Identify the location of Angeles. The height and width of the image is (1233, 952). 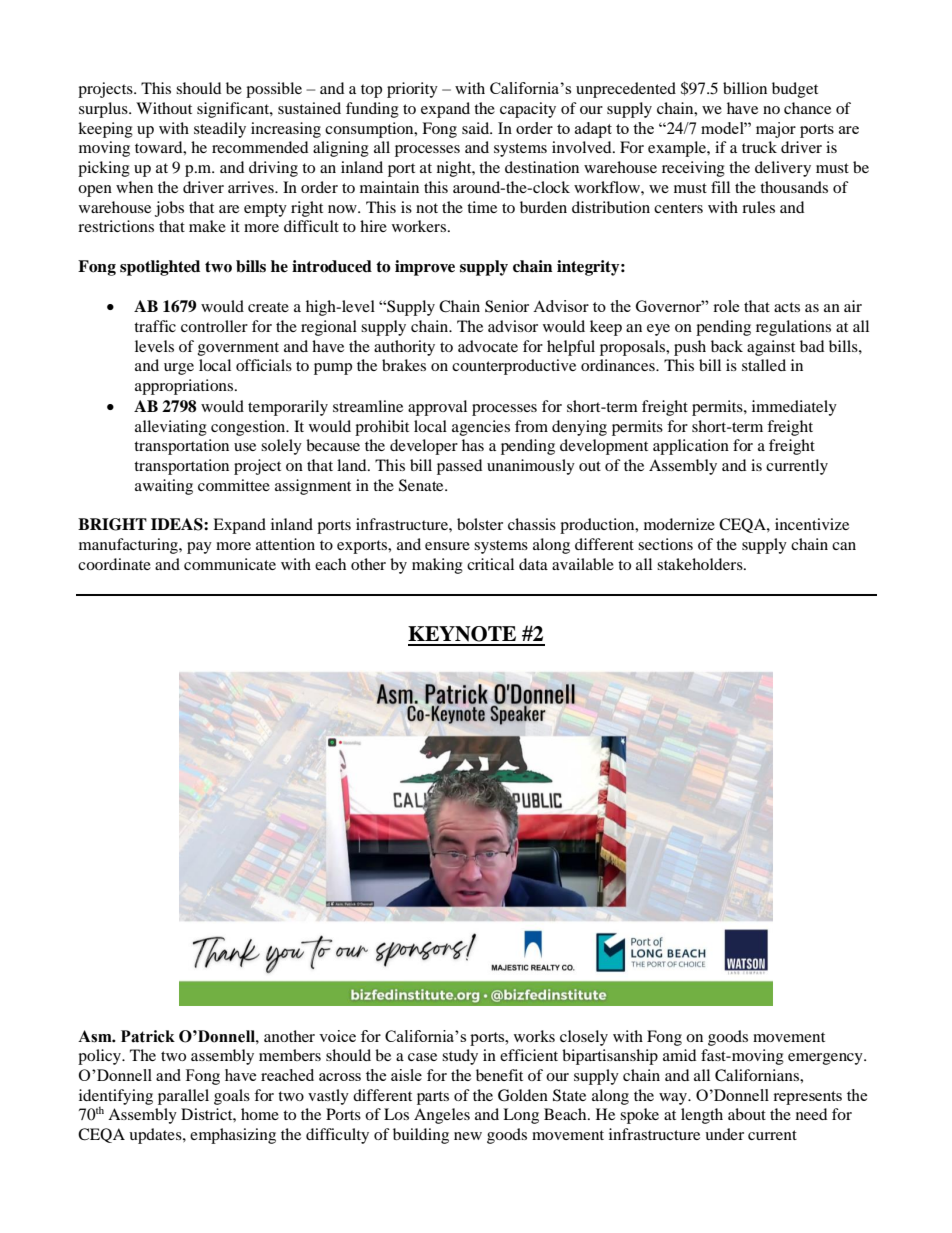
(442, 1116).
